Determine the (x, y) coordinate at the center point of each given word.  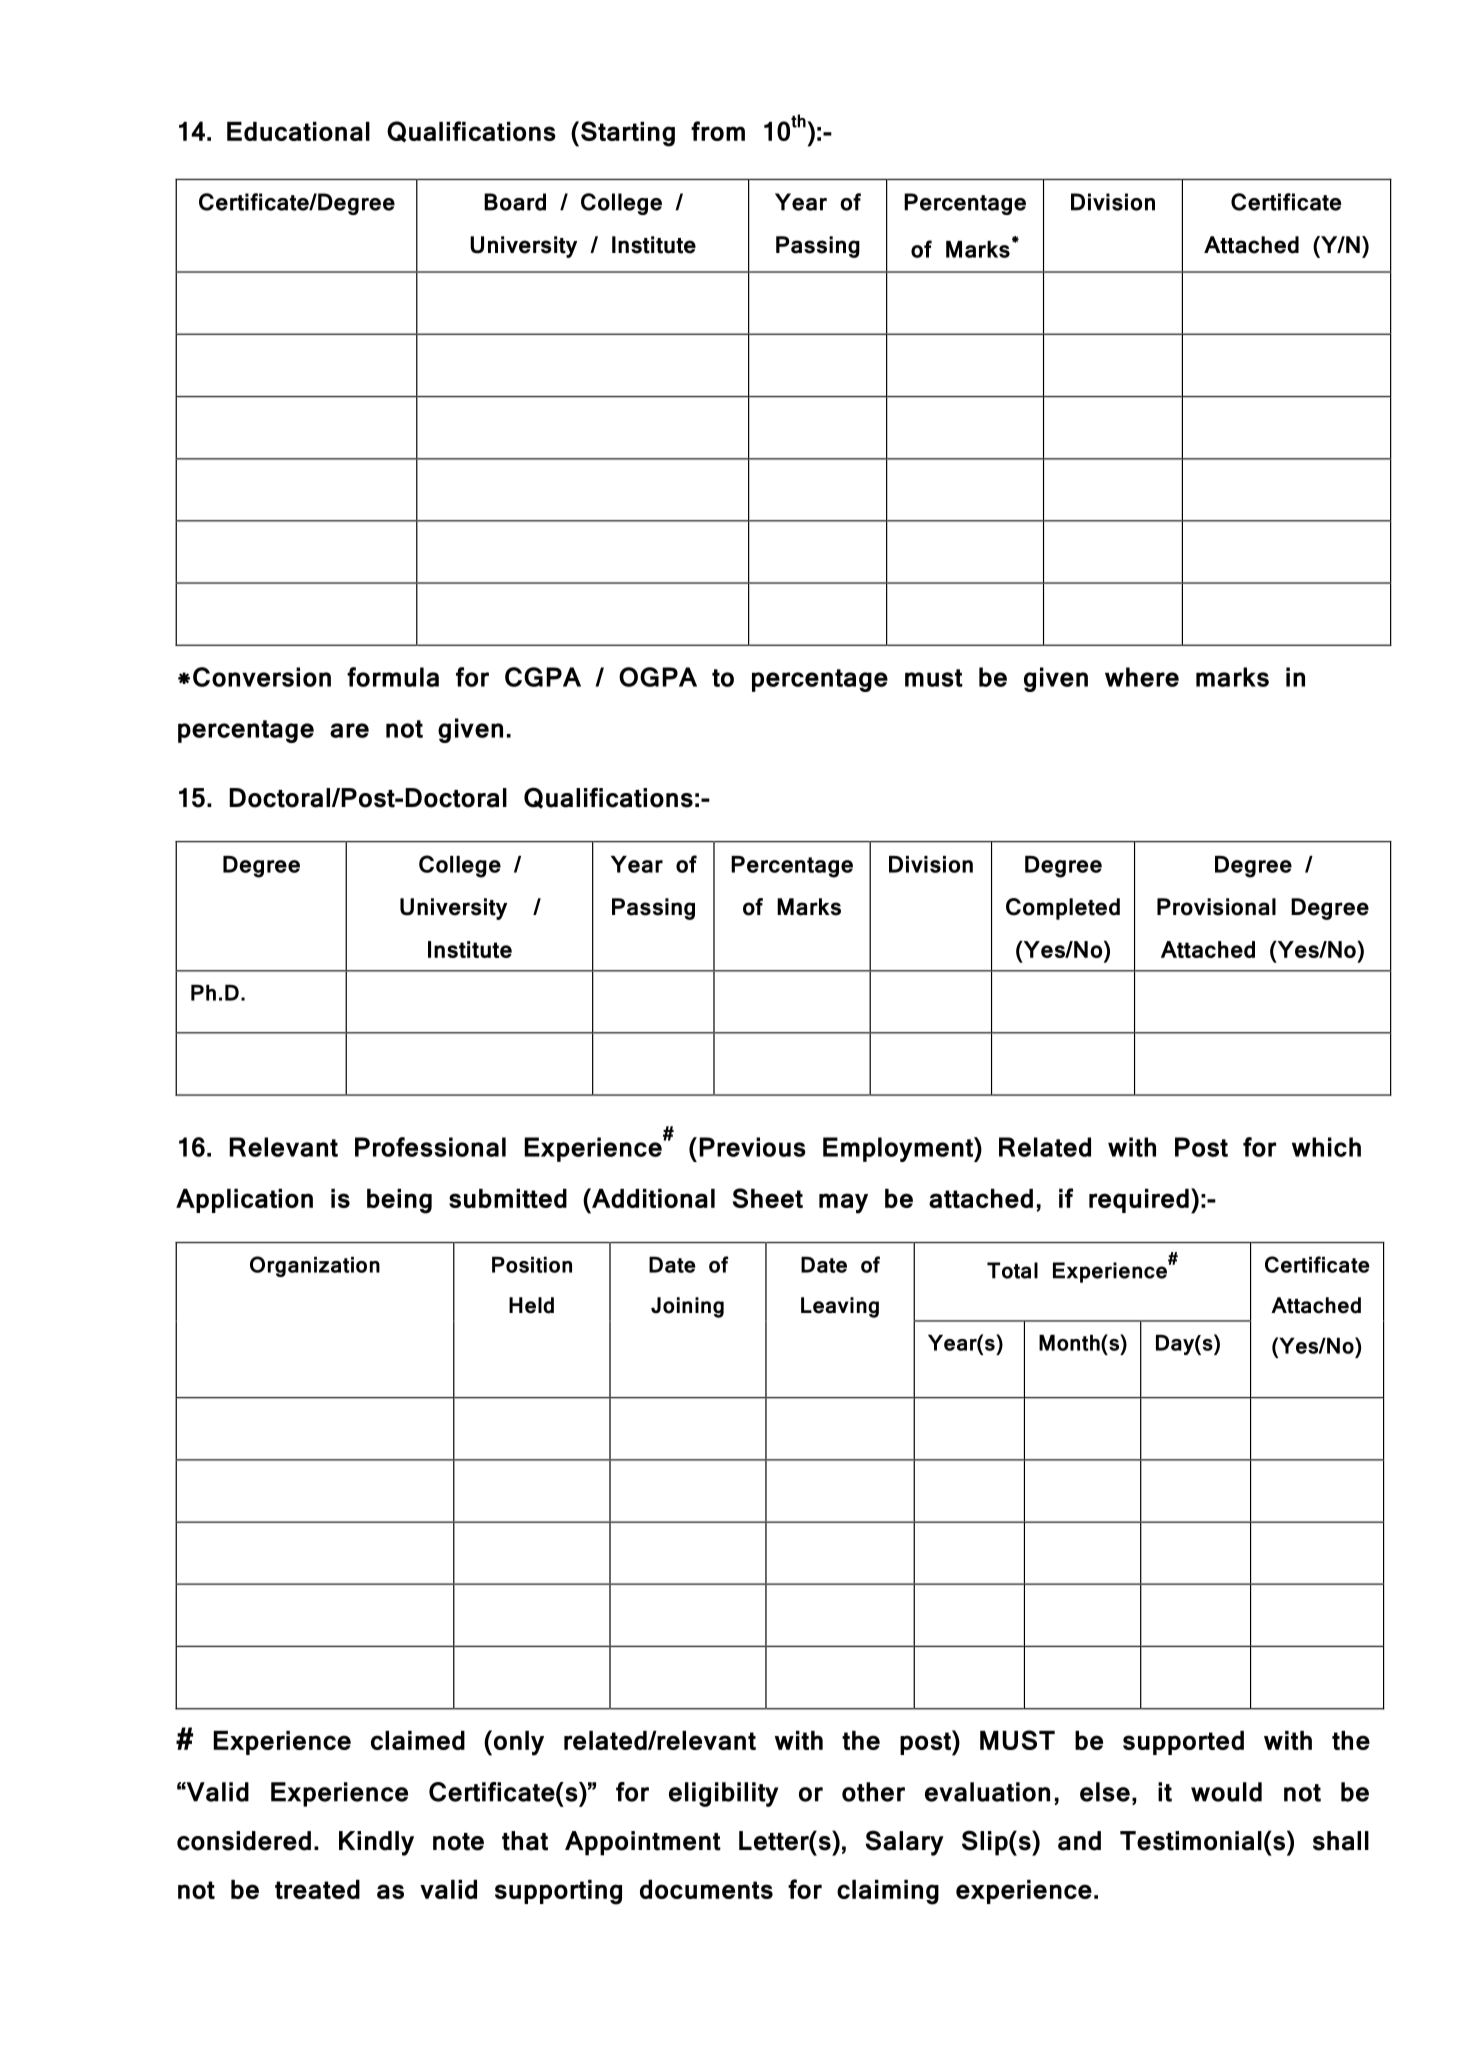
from (718, 131)
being (399, 1201)
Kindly (376, 1843)
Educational (298, 131)
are (349, 730)
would (1226, 1792)
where (1142, 677)
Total (1012, 1270)
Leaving (840, 1307)
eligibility (723, 1794)
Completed (1063, 909)
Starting (628, 134)
